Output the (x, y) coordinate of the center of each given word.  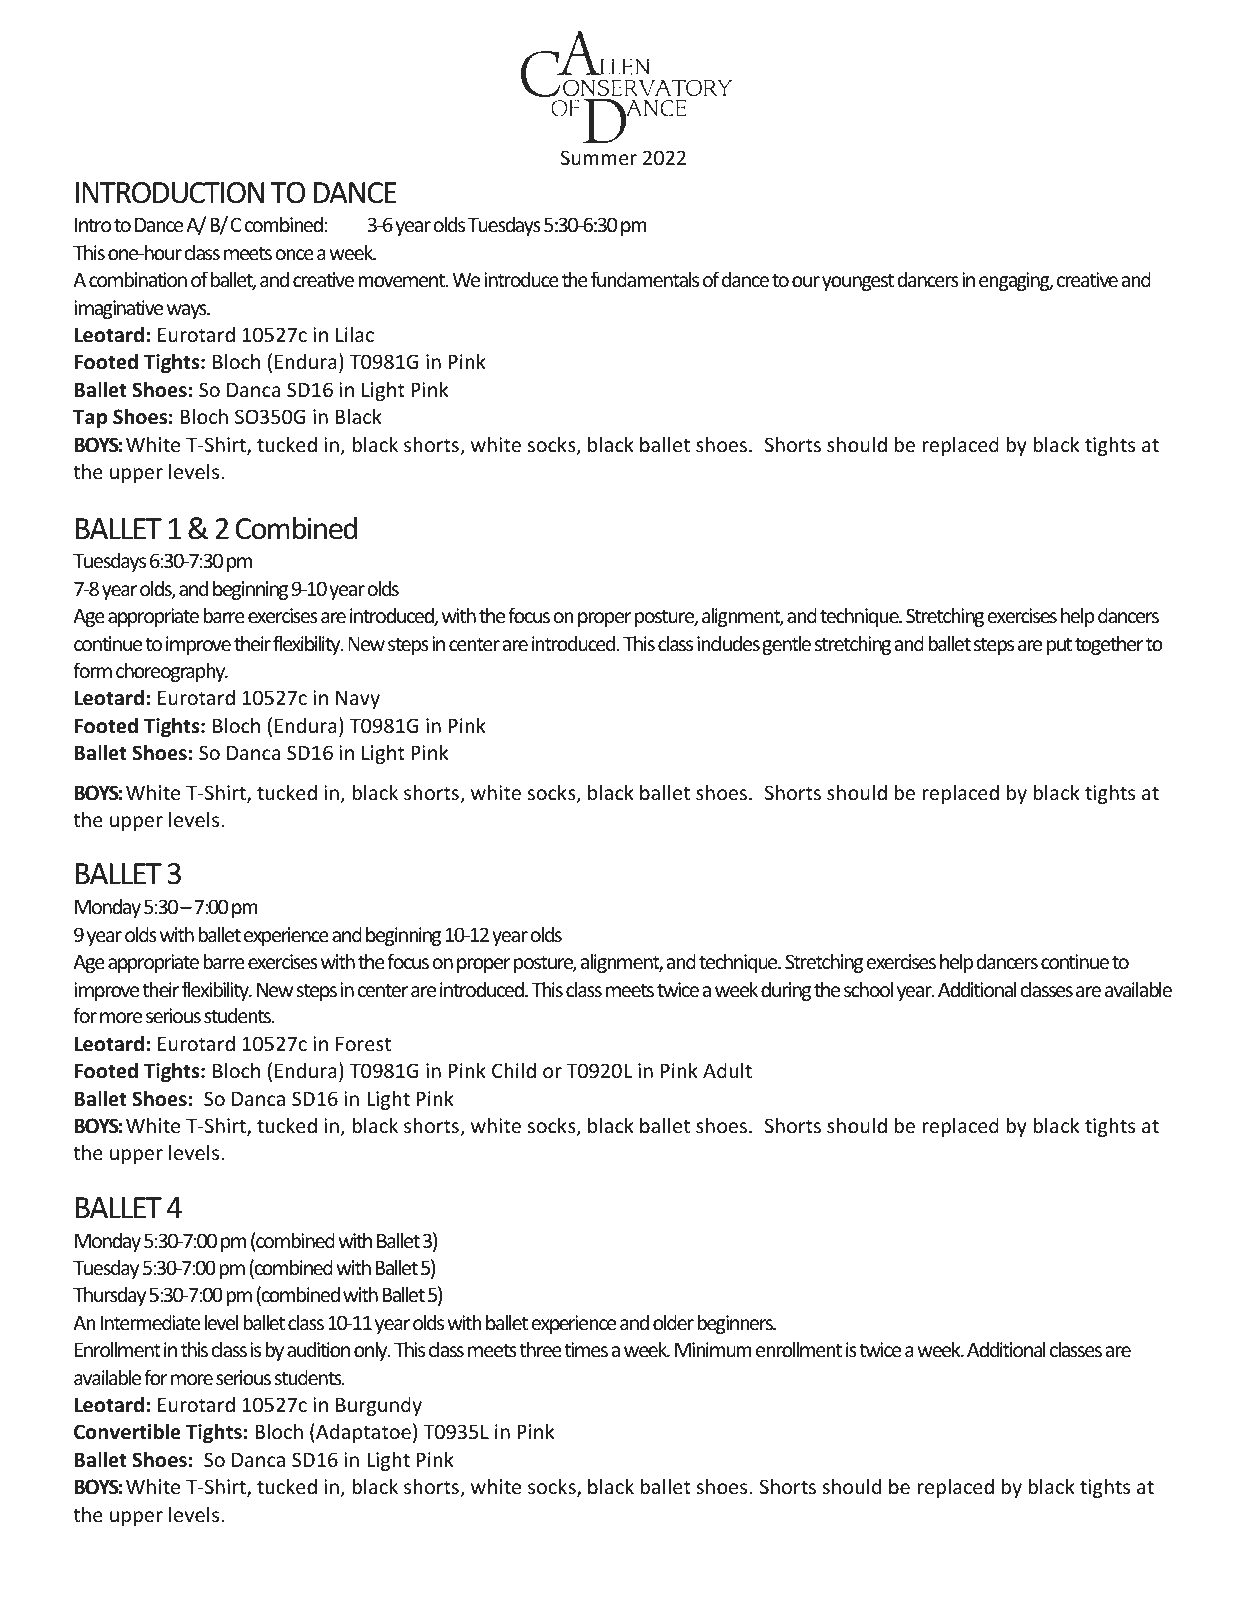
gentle (786, 645)
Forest (363, 1043)
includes (728, 643)
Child (514, 1070)
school (868, 989)
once (294, 254)
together (1109, 645)
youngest (858, 282)
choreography (172, 672)
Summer (599, 157)
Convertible (127, 1431)
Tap (90, 418)
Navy (358, 699)
